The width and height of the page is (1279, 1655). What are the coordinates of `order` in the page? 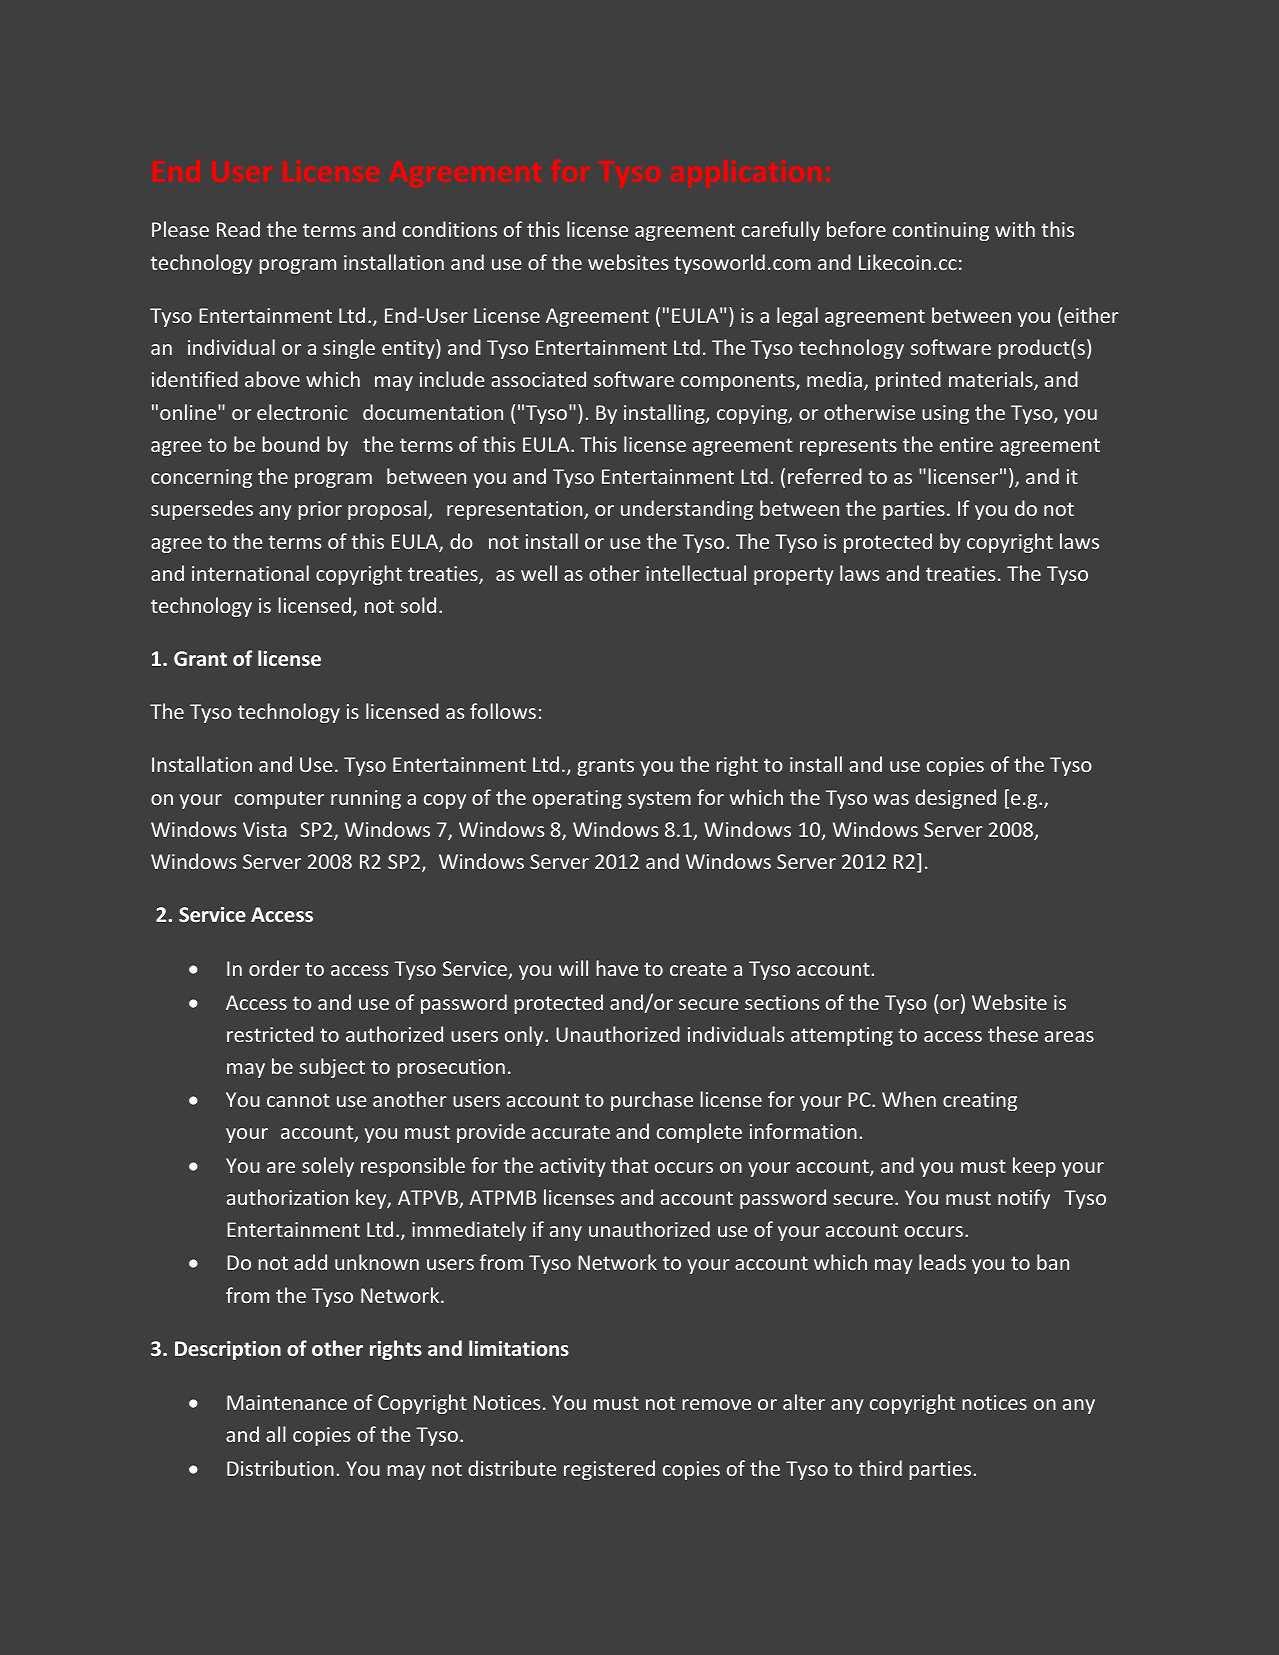 It's located at (274, 968).
